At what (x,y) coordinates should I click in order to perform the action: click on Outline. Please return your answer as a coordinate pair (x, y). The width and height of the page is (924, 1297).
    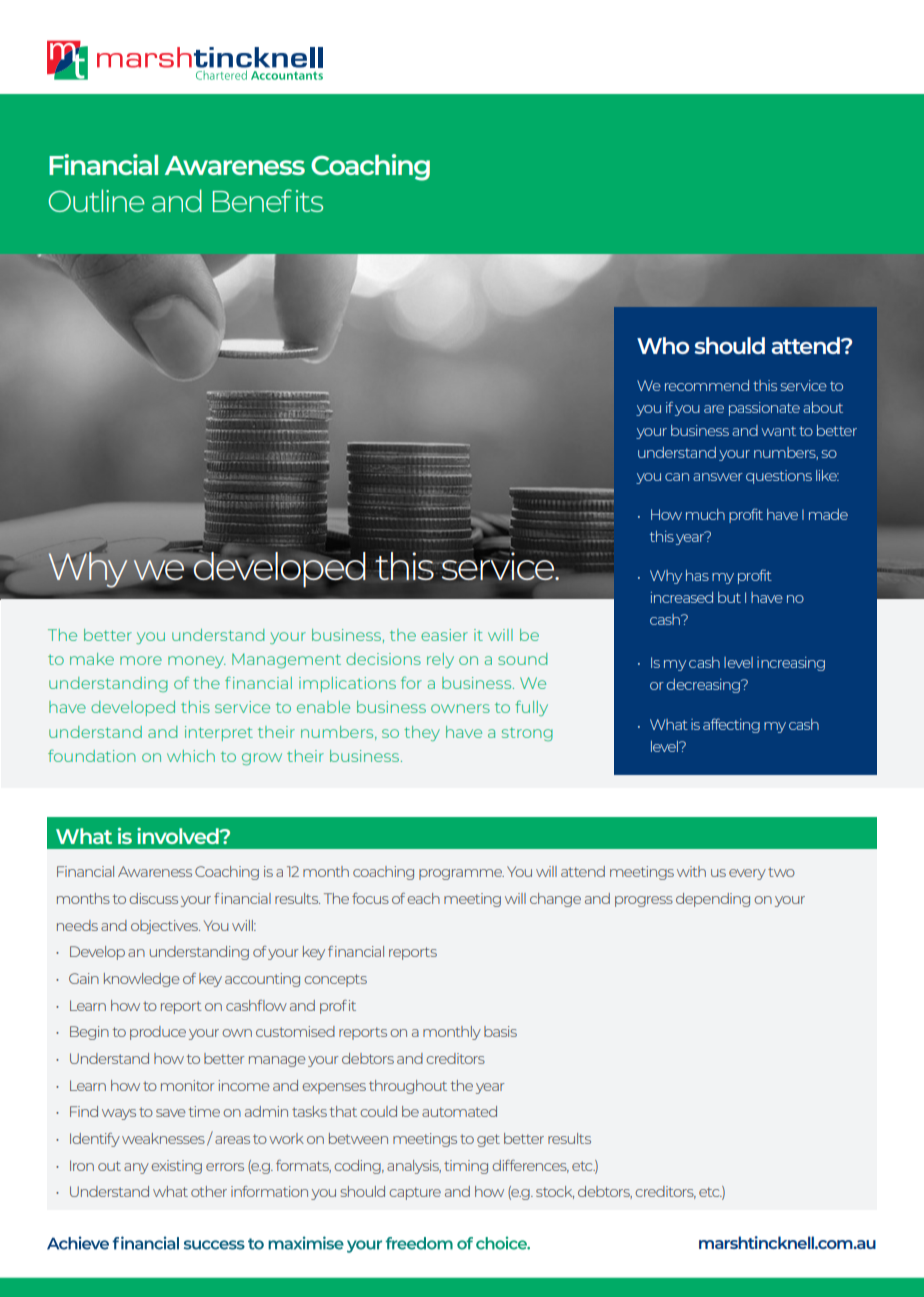
    Looking at the image, I should click on (97, 200).
